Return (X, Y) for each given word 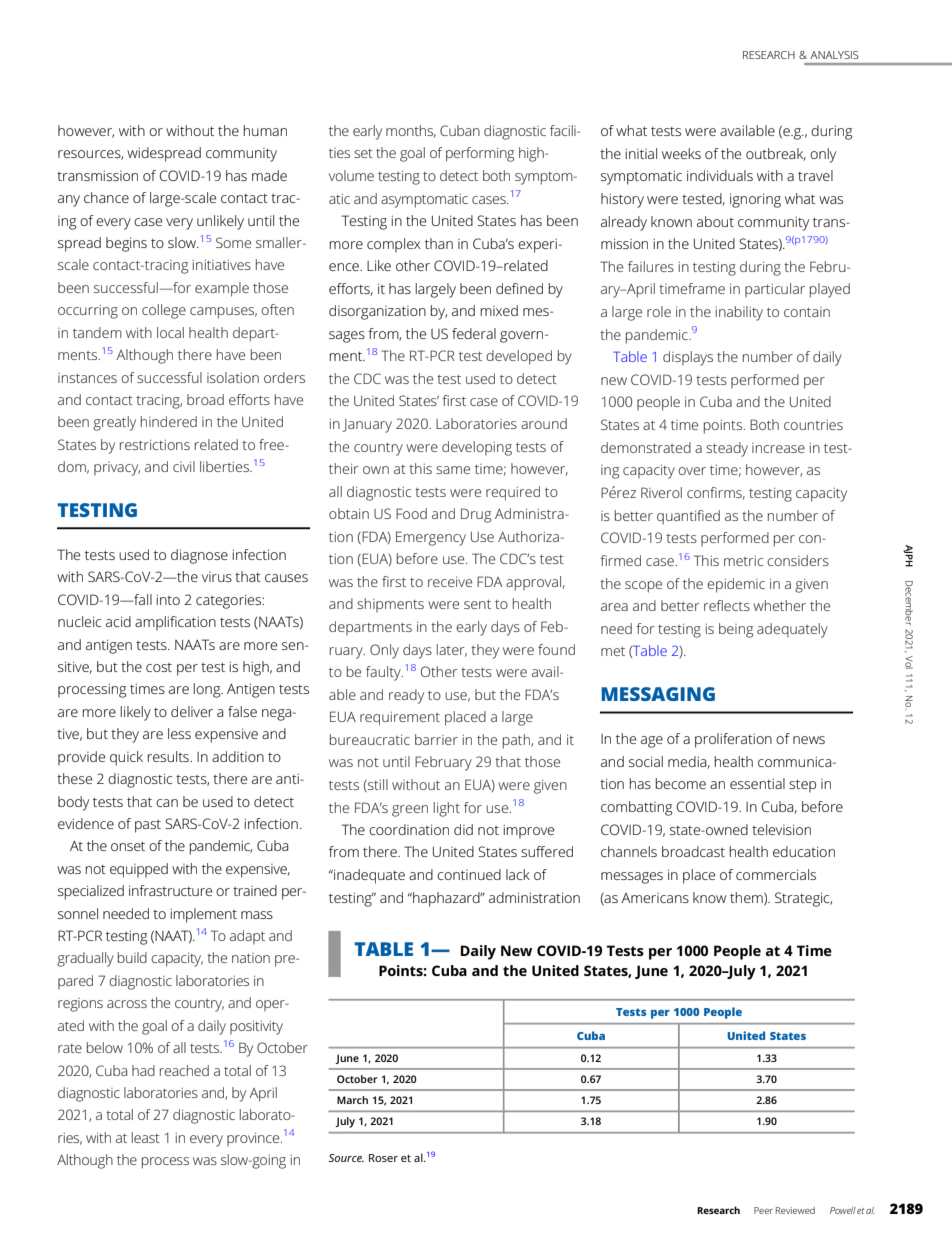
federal (474, 333)
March (352, 1100)
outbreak (776, 154)
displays (688, 358)
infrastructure (170, 890)
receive (450, 581)
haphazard (446, 899)
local (170, 332)
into (168, 599)
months (411, 131)
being (736, 630)
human (265, 130)
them (747, 898)
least (146, 1137)
